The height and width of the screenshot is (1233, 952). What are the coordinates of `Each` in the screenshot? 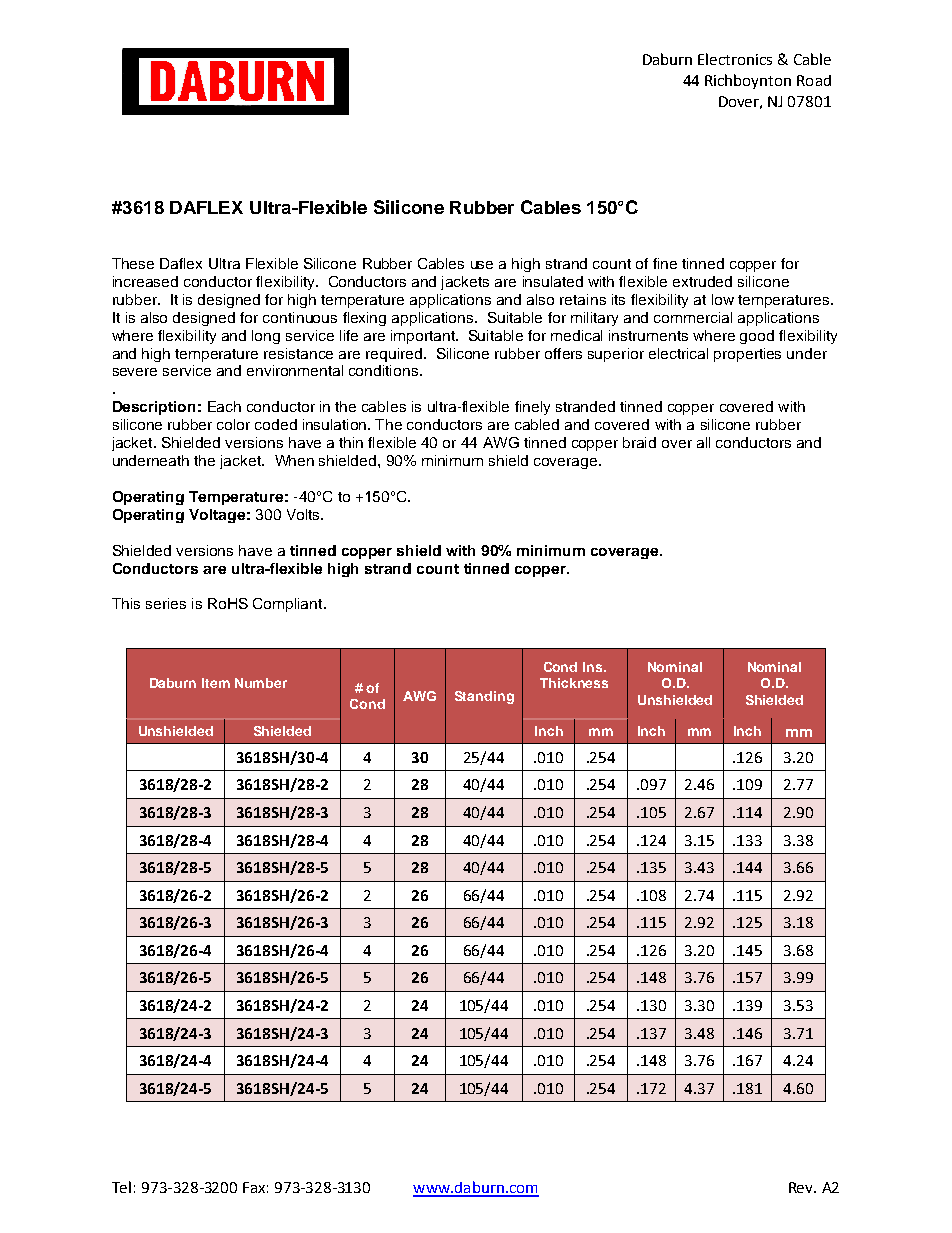 It's located at (224, 406).
